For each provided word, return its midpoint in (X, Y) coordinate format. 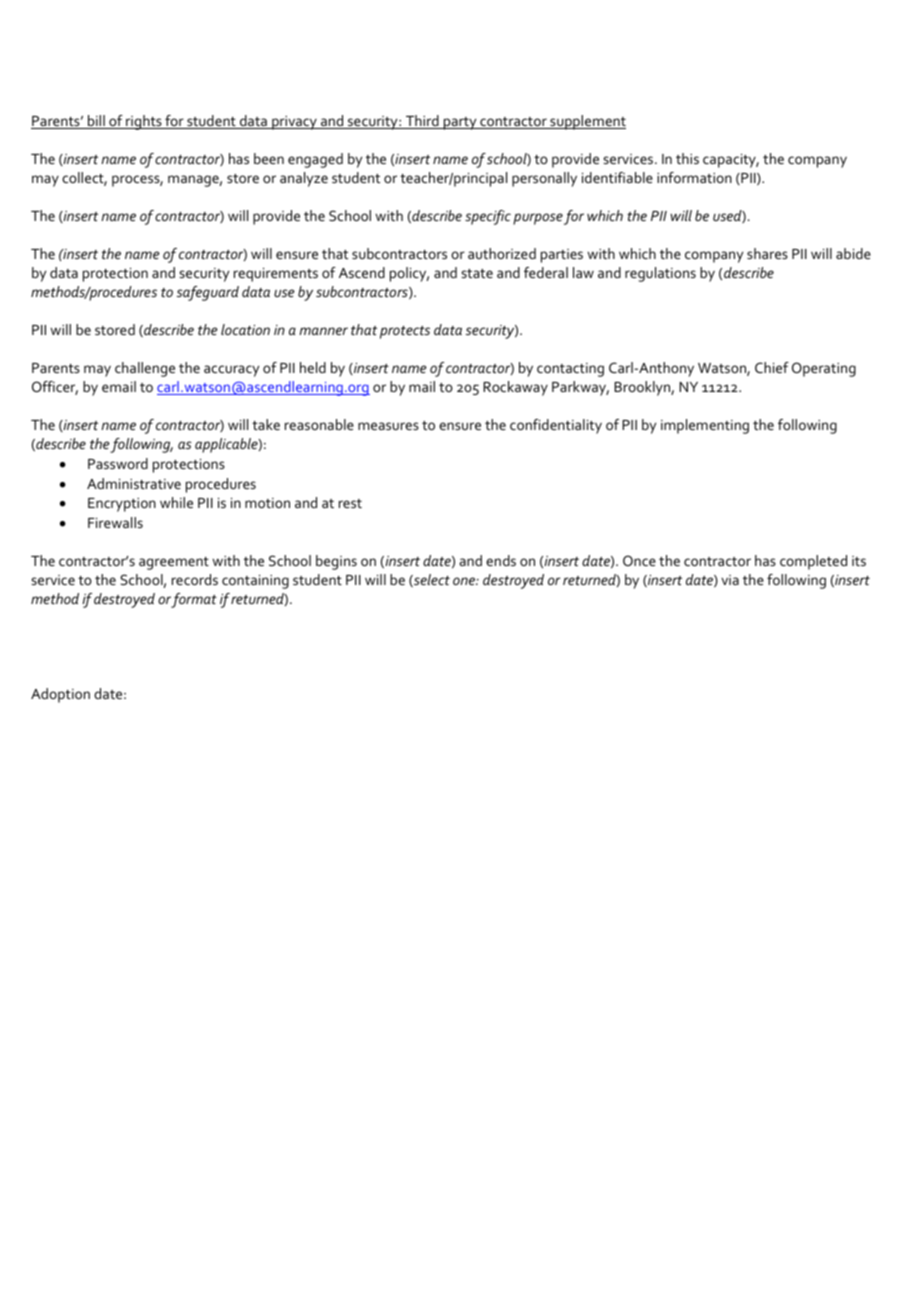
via (730, 580)
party (460, 123)
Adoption (60, 695)
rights (144, 122)
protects (405, 332)
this (687, 158)
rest (350, 503)
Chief (772, 367)
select (431, 580)
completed (813, 562)
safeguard (208, 293)
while (176, 502)
